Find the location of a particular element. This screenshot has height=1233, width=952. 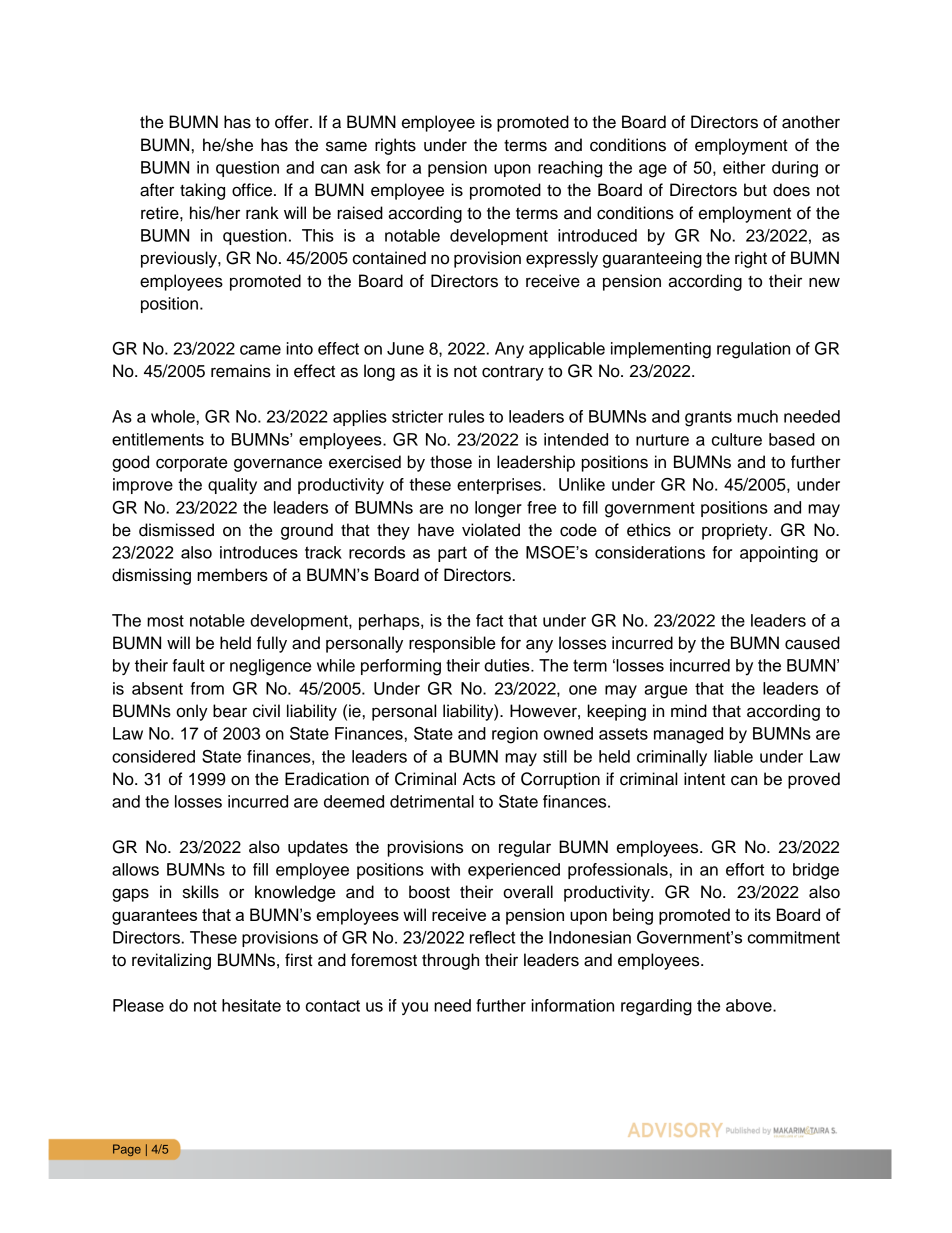

either is located at coordinates (744, 167).
